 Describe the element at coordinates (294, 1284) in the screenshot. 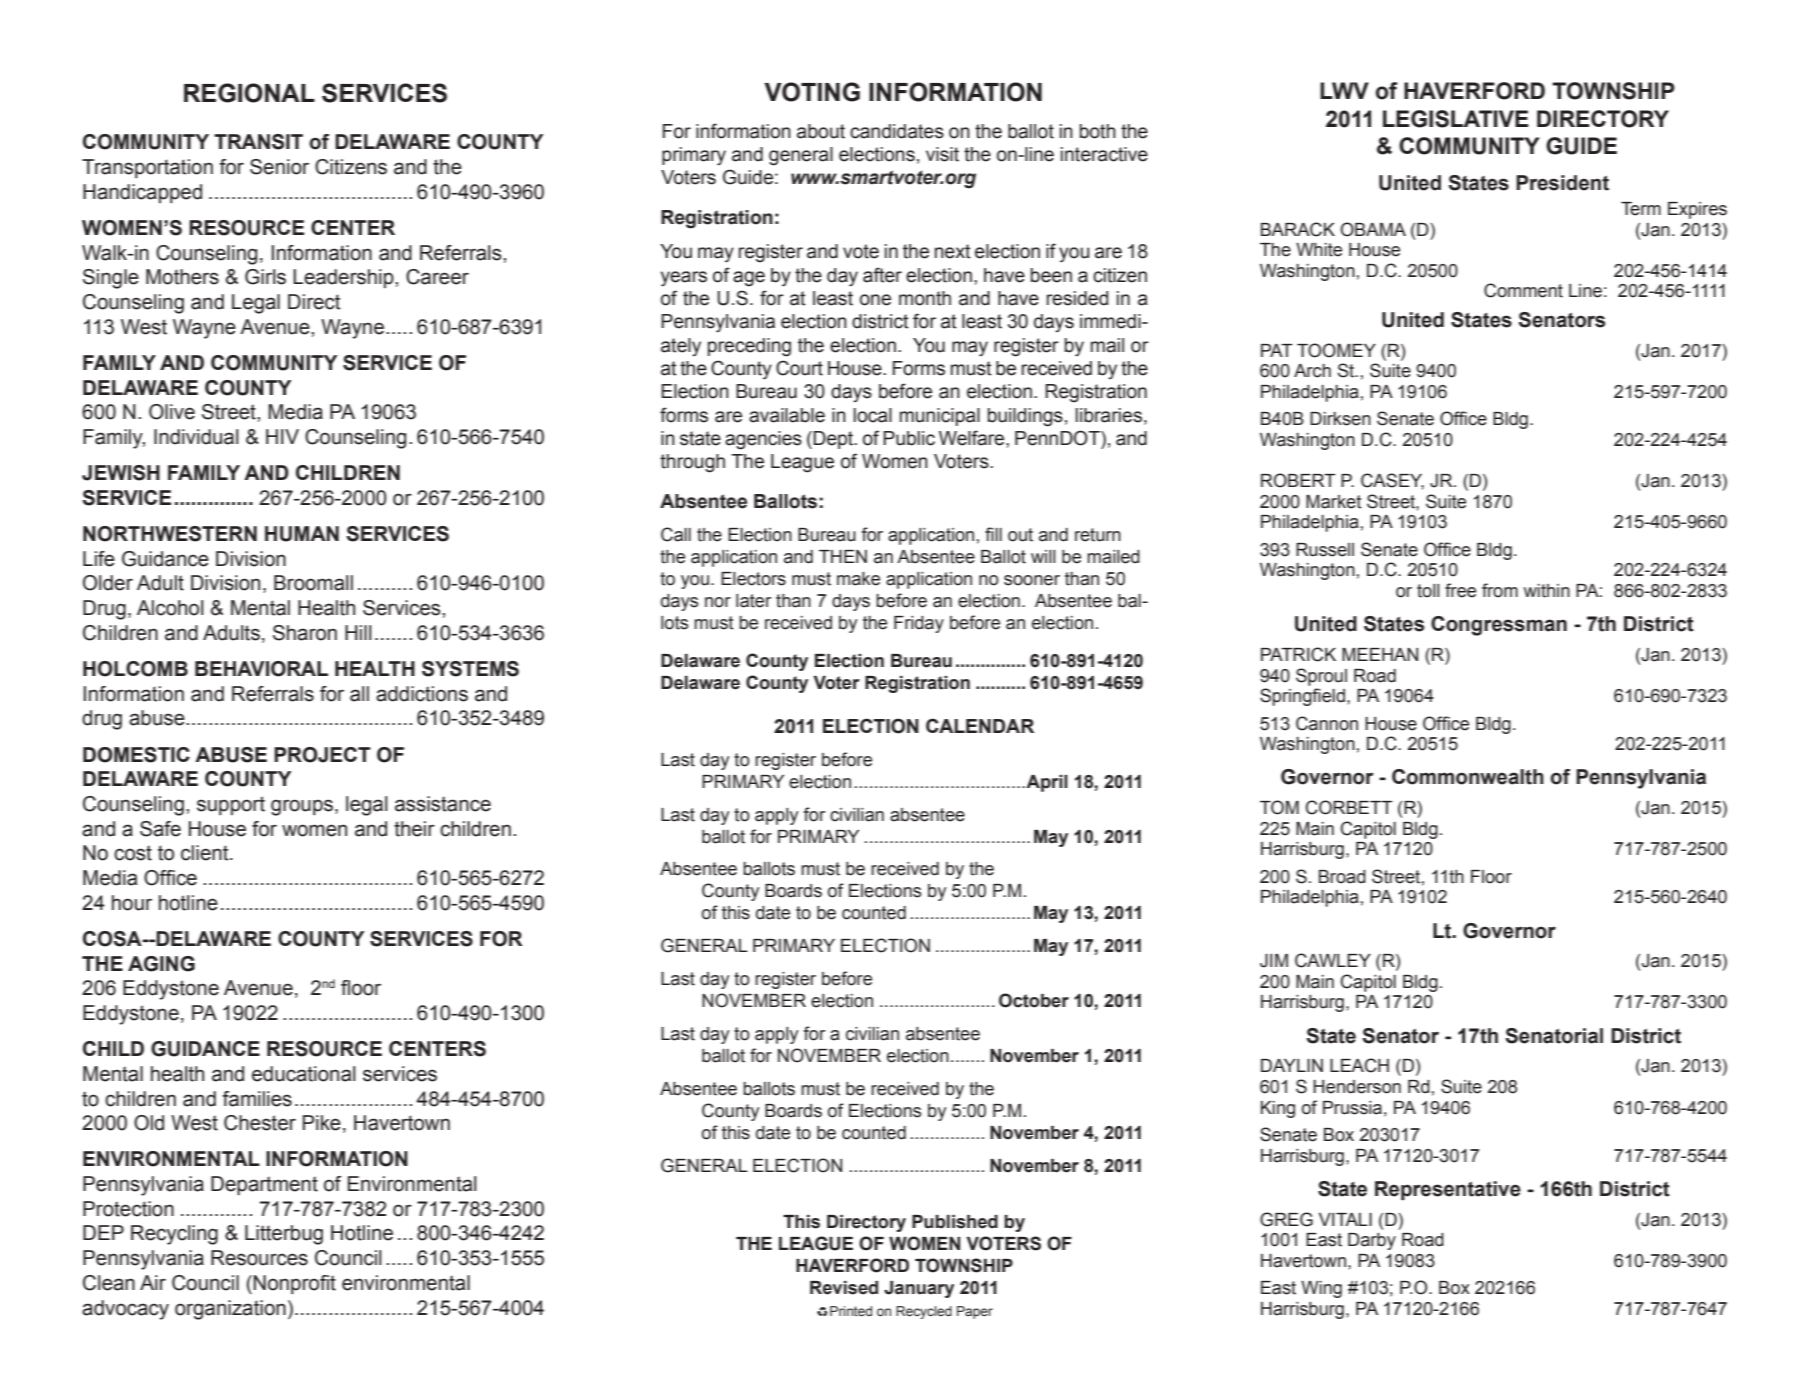

I see `Nonprofit` at that location.
